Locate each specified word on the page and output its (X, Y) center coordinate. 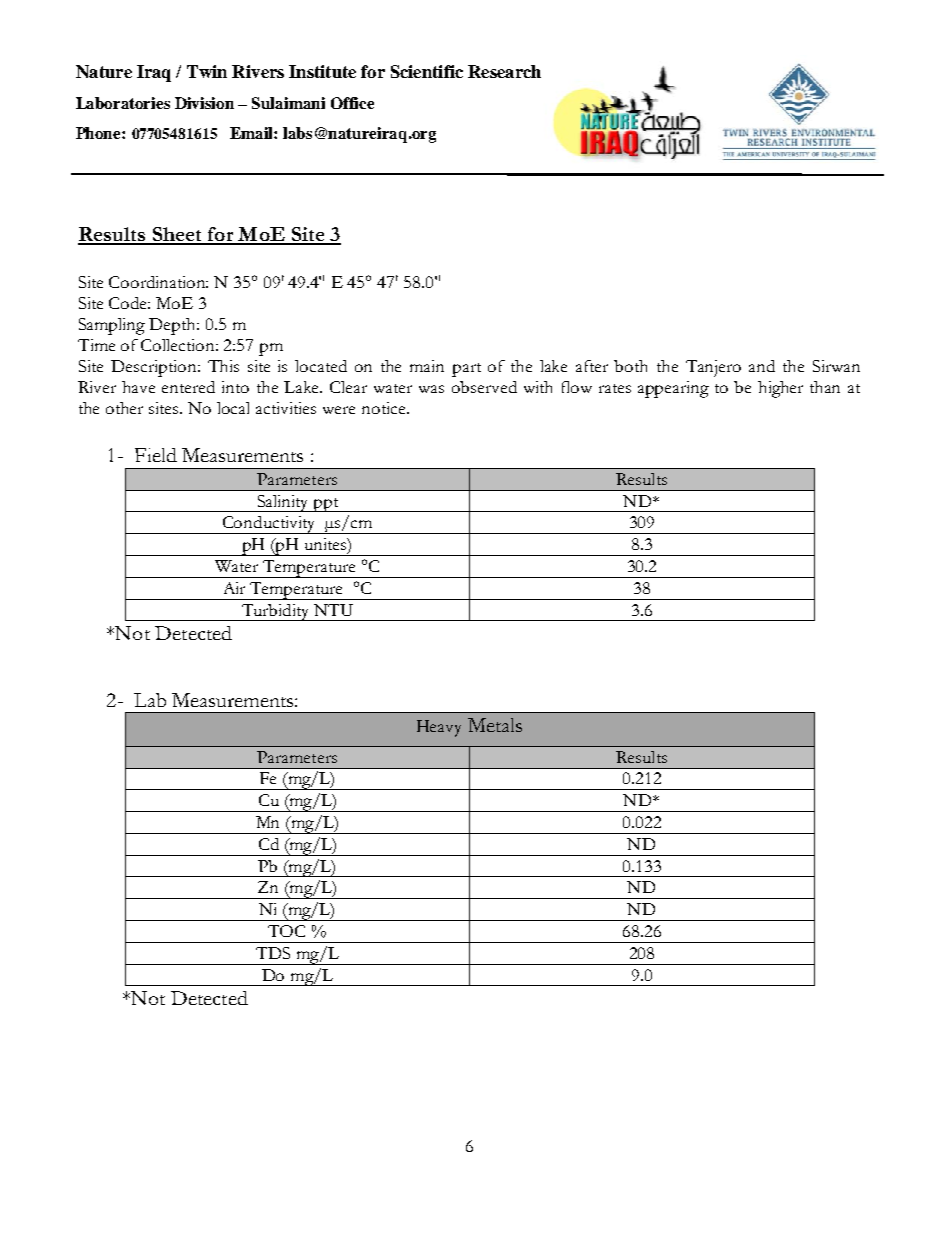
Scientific (427, 71)
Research (504, 71)
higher (780, 389)
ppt (326, 505)
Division (204, 103)
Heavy (439, 728)
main (427, 366)
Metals (495, 725)
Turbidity (275, 612)
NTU (333, 610)
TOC (286, 931)
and (762, 366)
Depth (174, 326)
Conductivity (269, 525)
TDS (273, 953)
